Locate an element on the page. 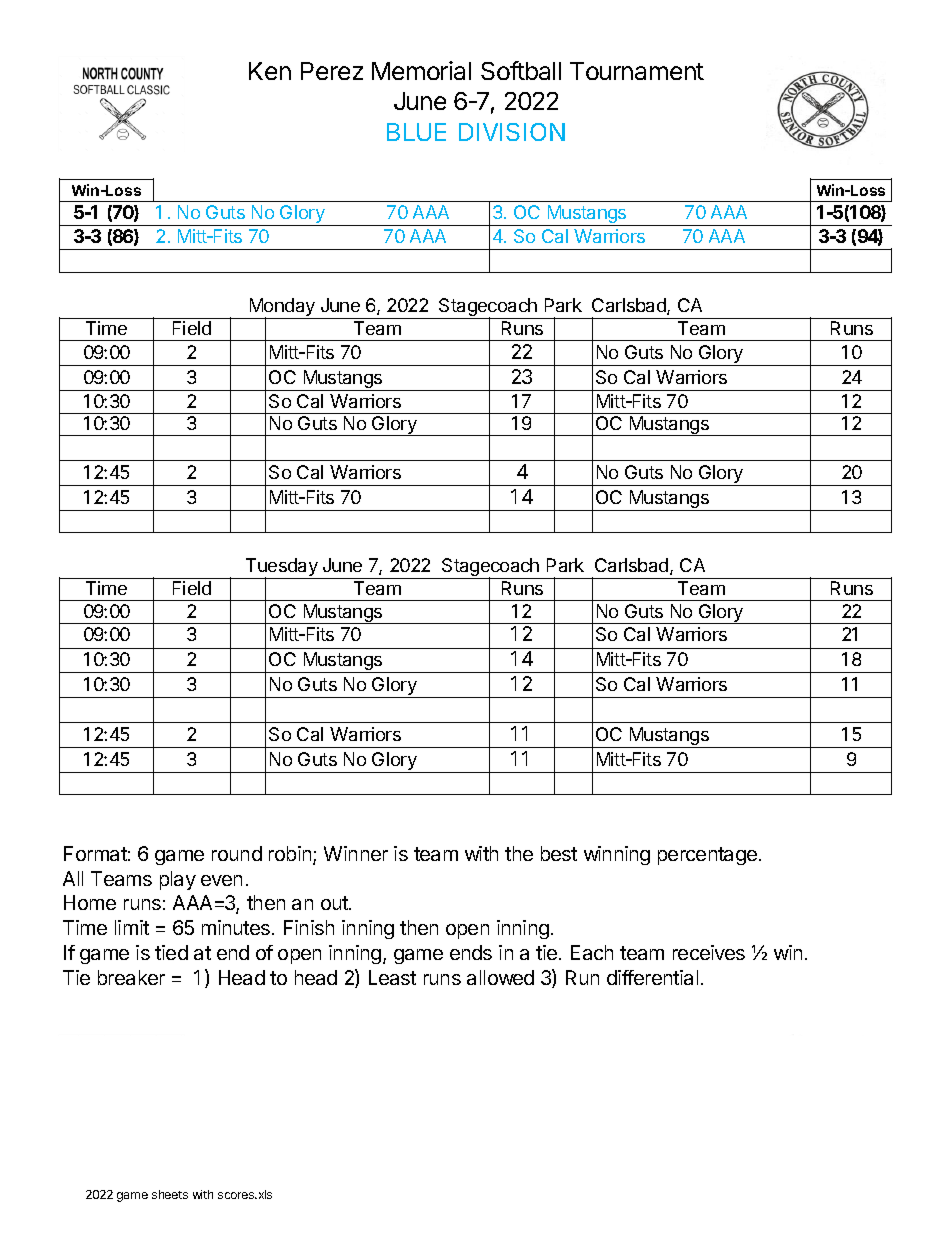 Image resolution: width=952 pixels, height=1233 pixels. Monday is located at coordinates (282, 308).
